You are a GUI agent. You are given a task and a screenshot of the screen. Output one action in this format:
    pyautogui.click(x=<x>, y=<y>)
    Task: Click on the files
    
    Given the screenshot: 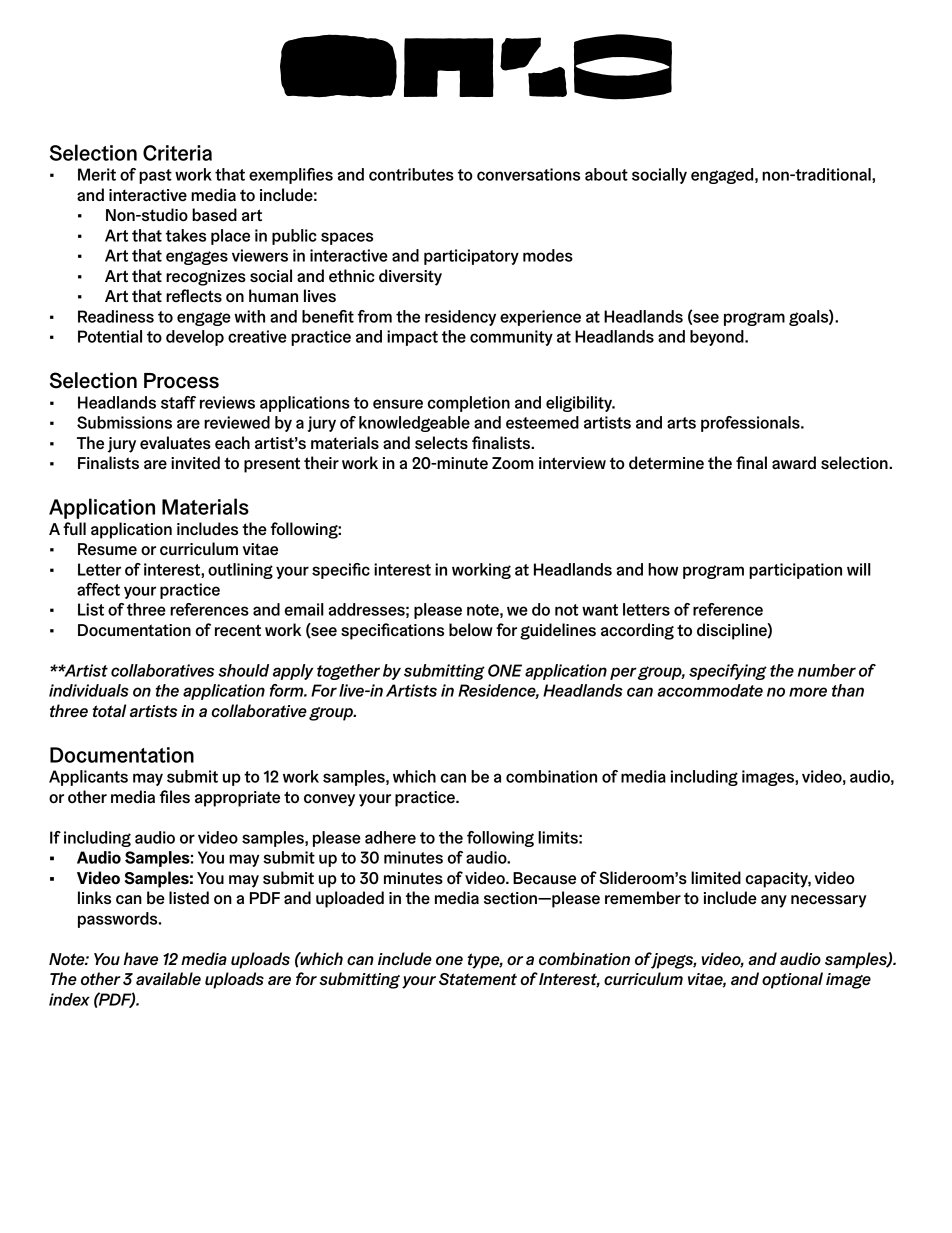 What is the action you would take?
    pyautogui.click(x=175, y=797)
